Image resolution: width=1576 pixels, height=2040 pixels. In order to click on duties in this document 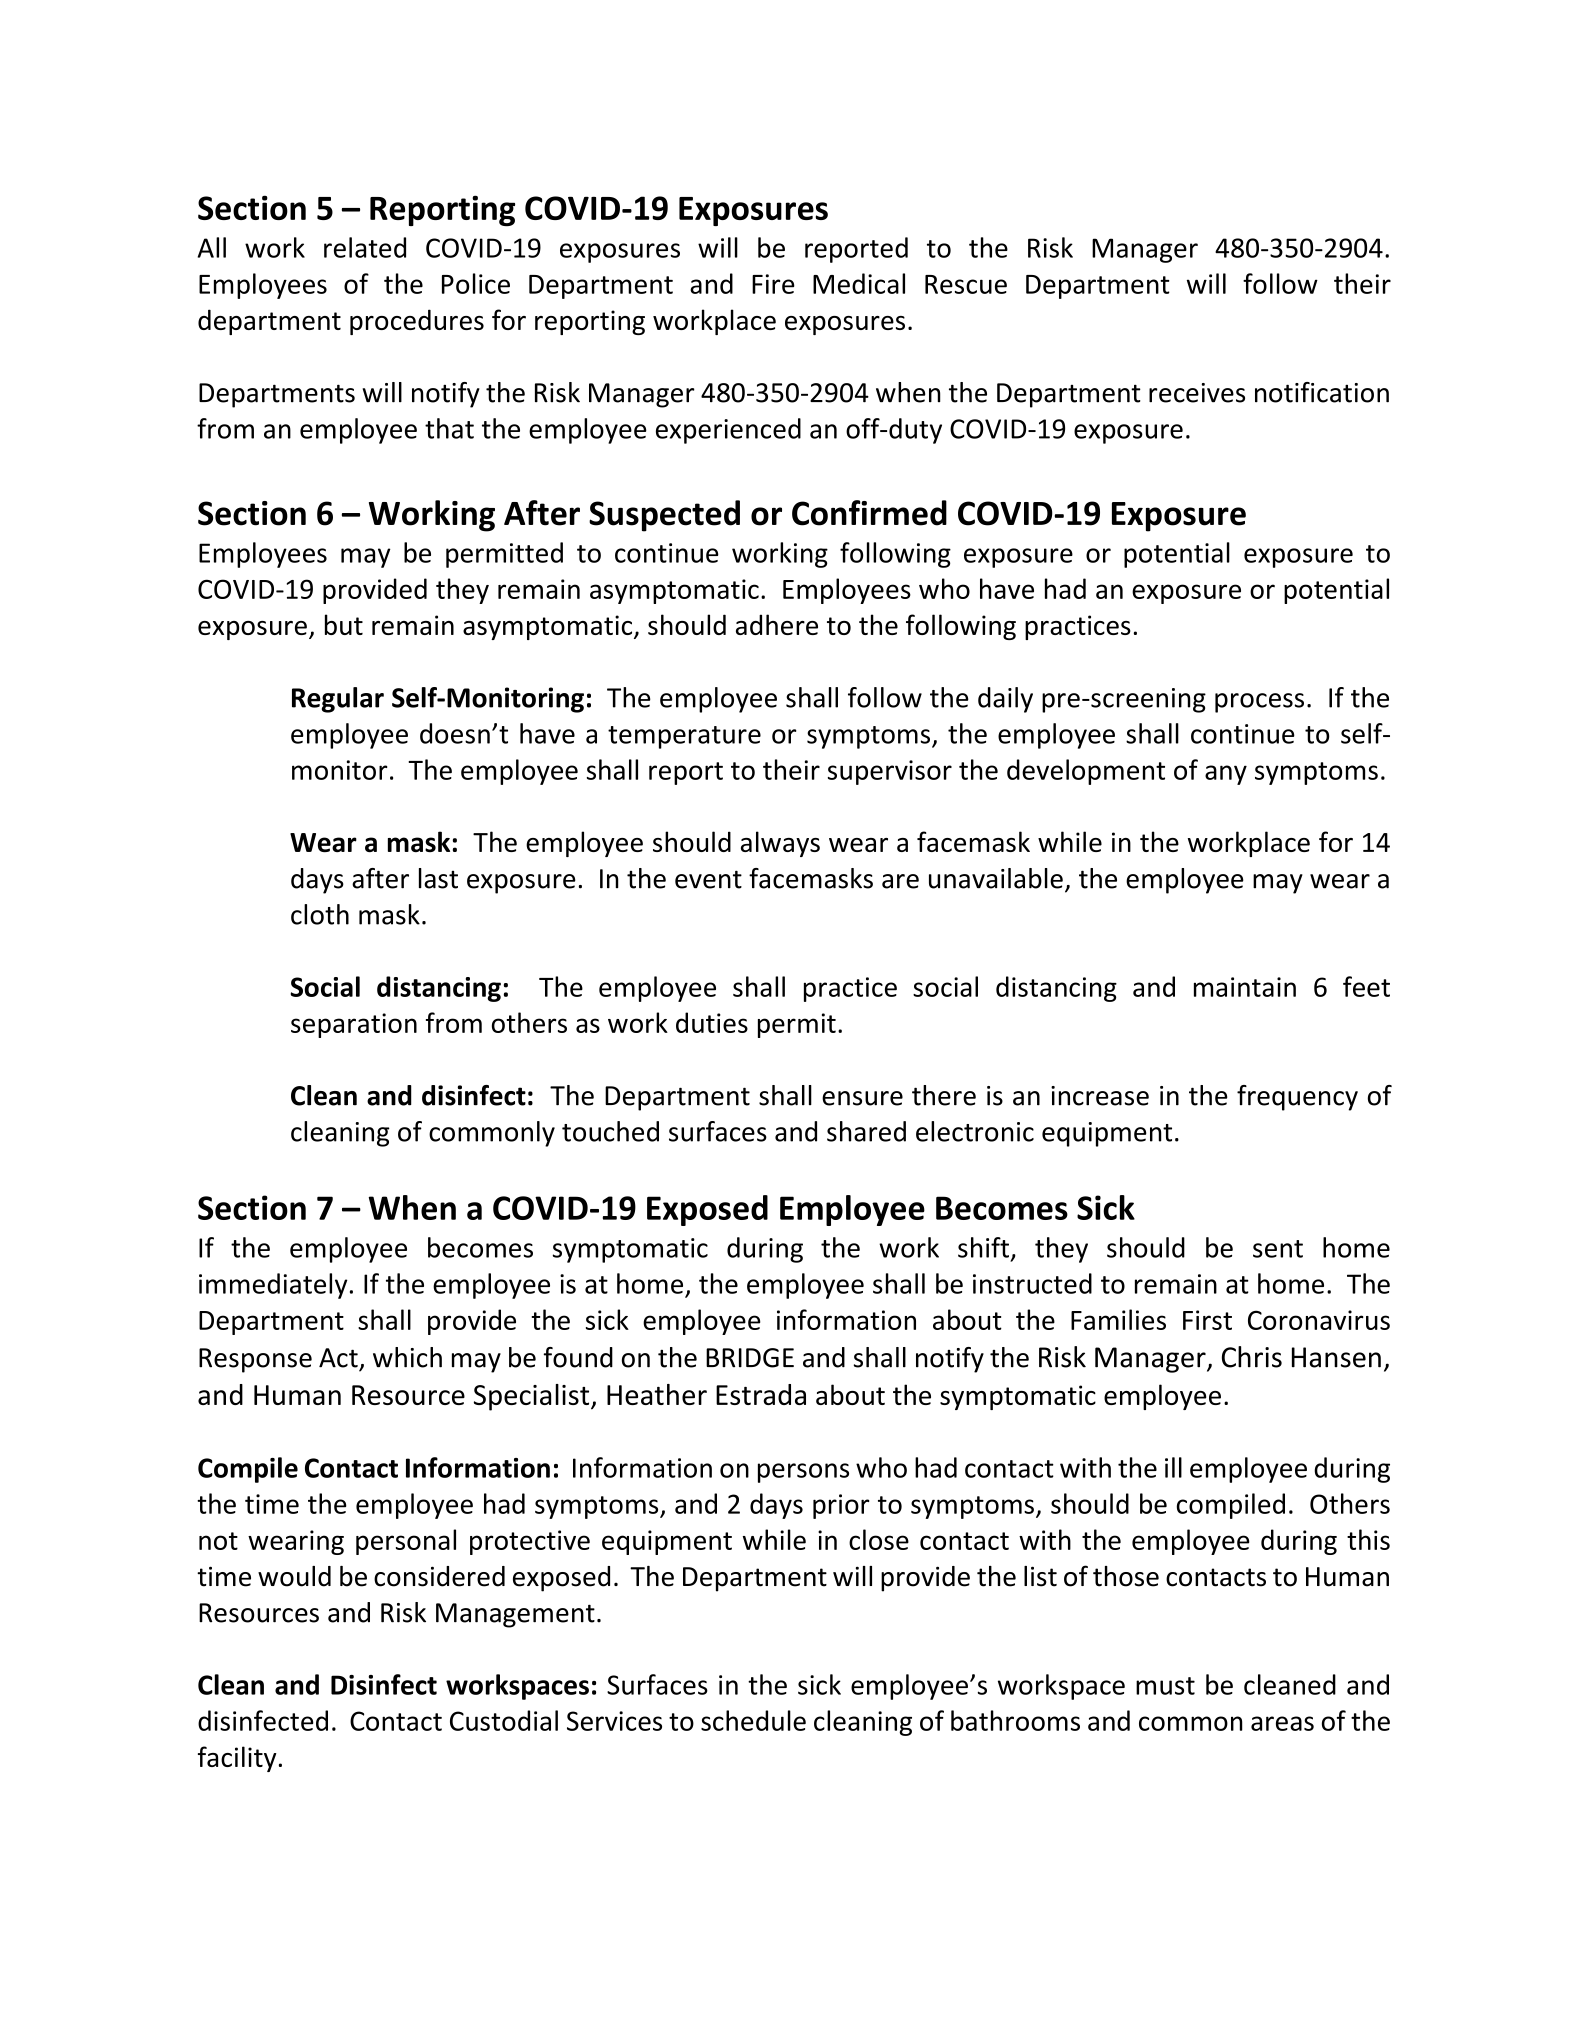, I will do `click(712, 1022)`.
